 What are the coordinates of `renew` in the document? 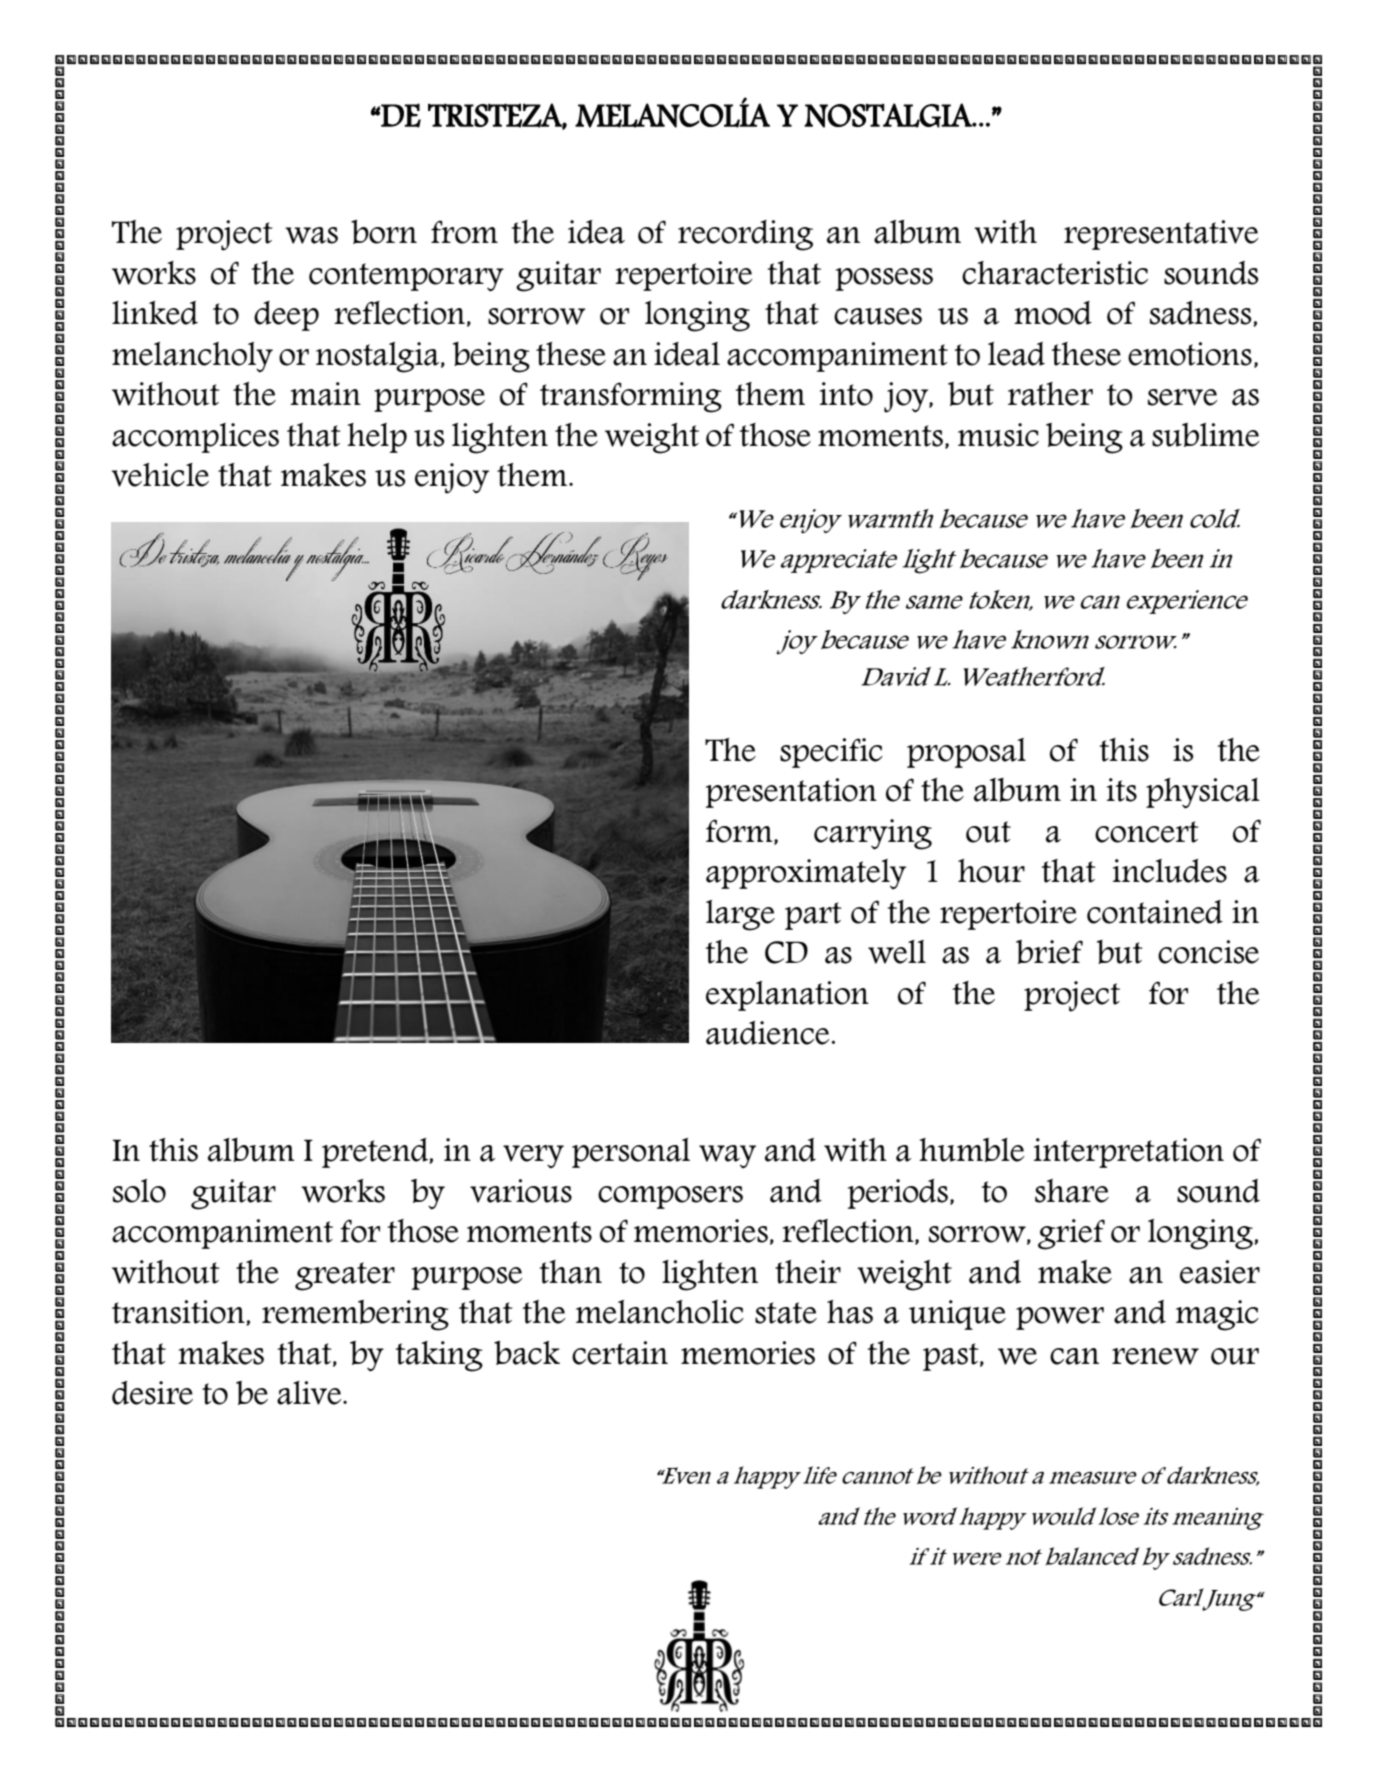 It's located at (1155, 1356).
